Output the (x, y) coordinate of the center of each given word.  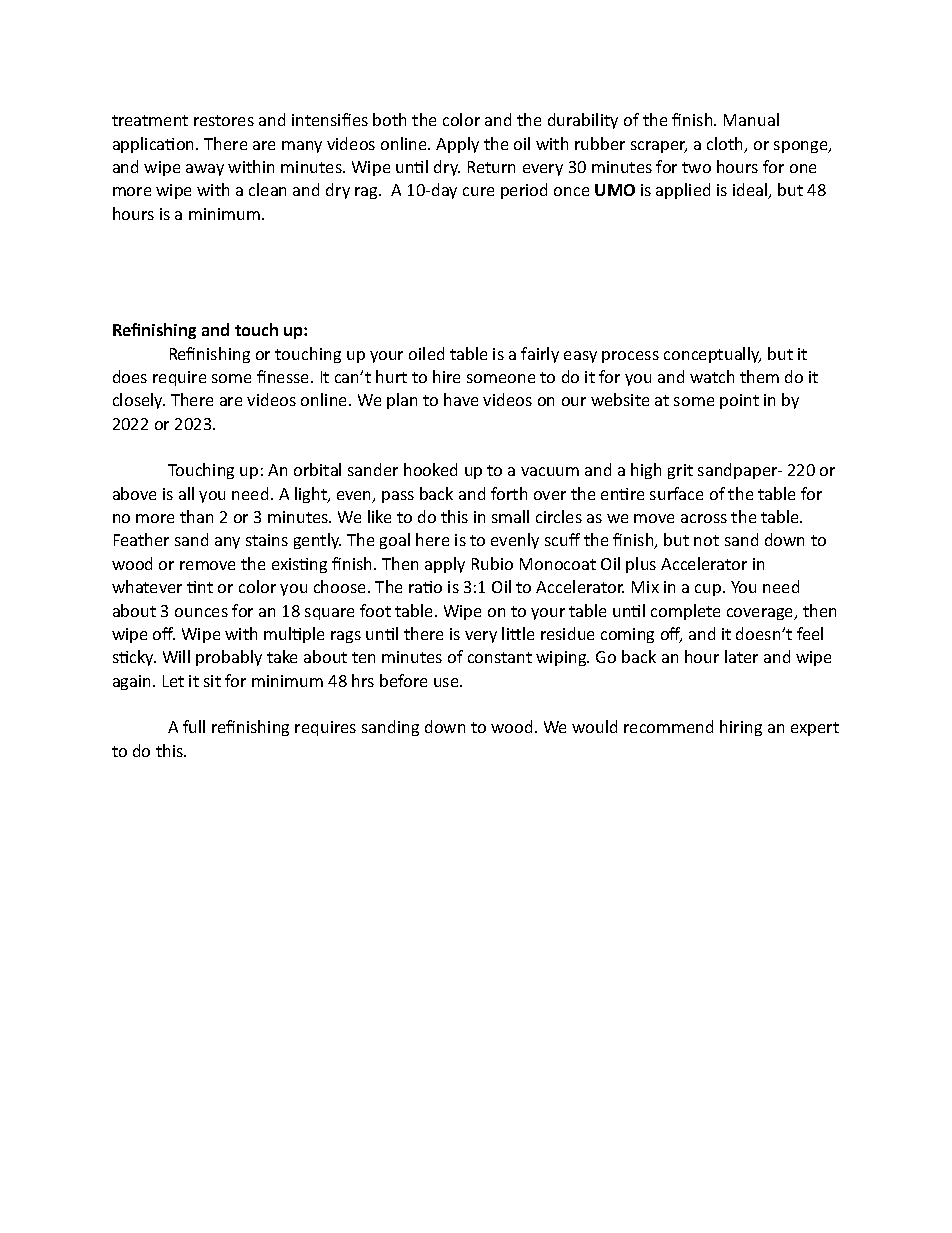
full (194, 726)
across (704, 518)
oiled (426, 353)
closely (139, 401)
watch (712, 376)
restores (224, 120)
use (447, 682)
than (196, 516)
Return (491, 167)
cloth (726, 145)
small (510, 516)
